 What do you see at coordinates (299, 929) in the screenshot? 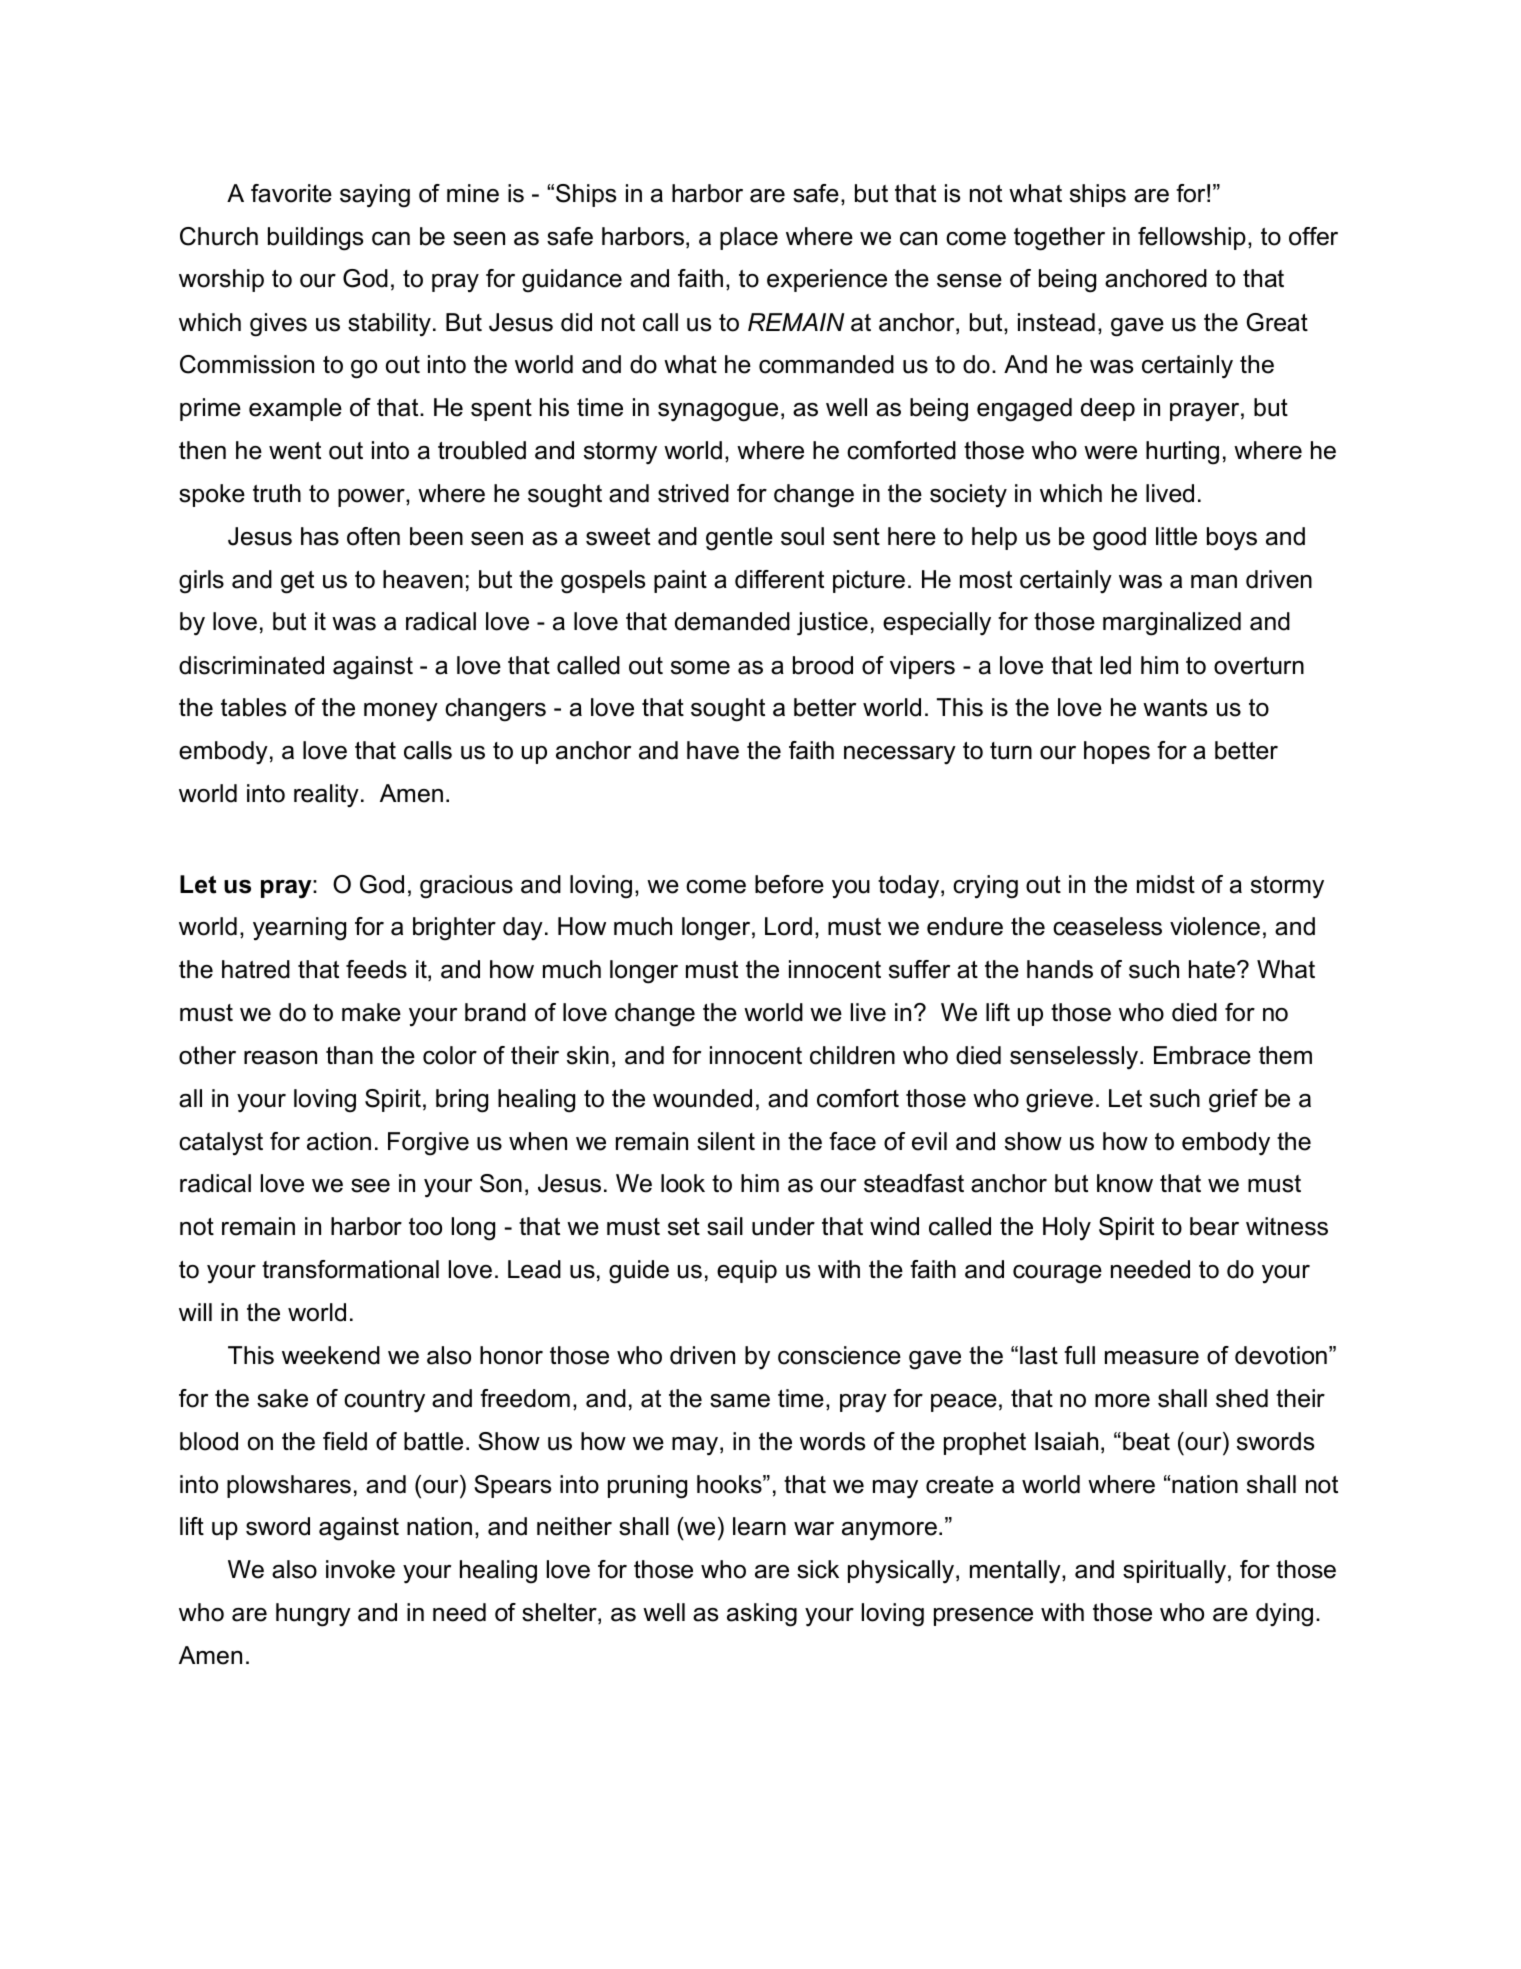
I see `yearning` at bounding box center [299, 929].
